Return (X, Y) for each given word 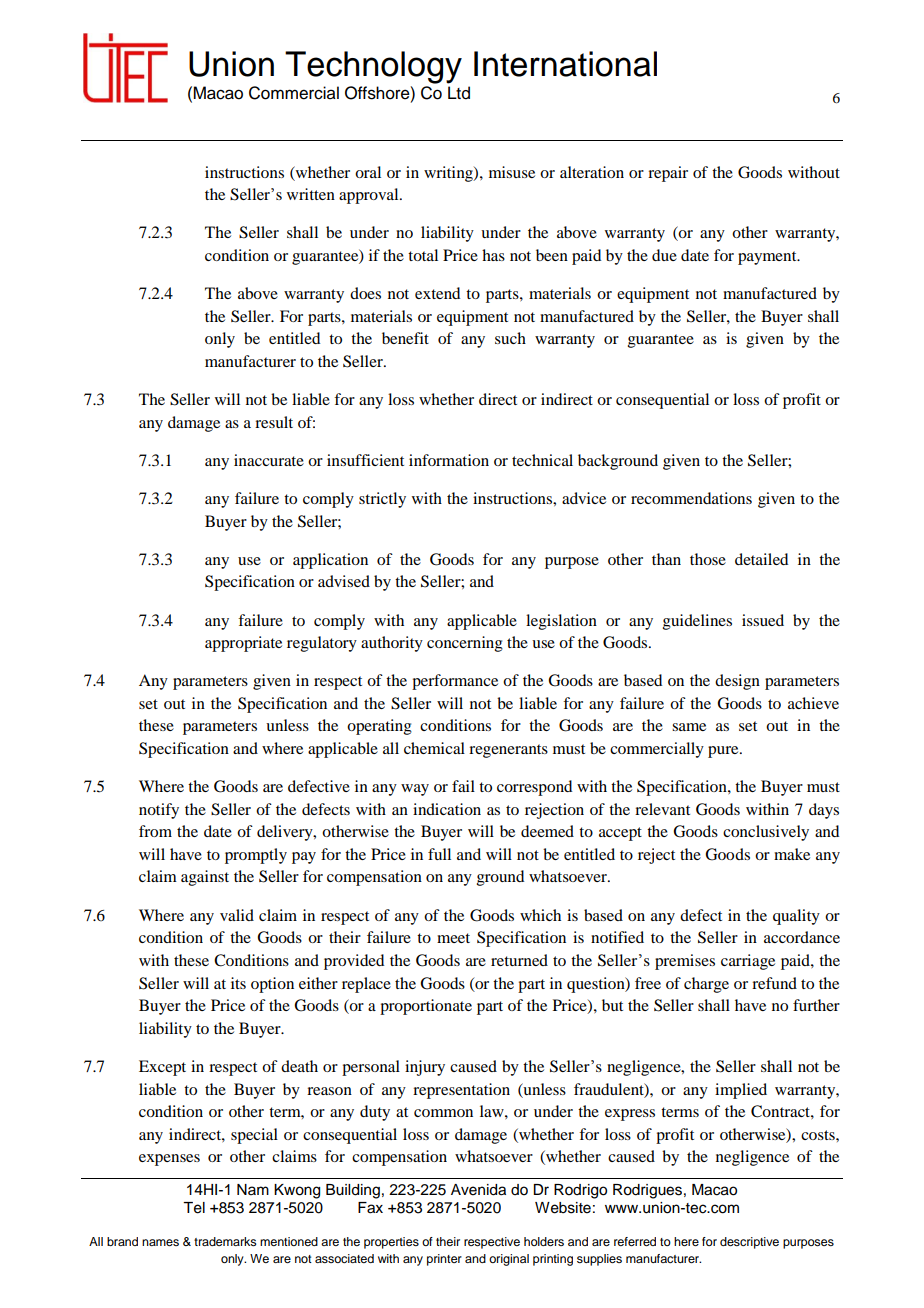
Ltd (459, 93)
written (311, 194)
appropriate (243, 644)
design (737, 682)
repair (668, 174)
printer (444, 1260)
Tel (194, 1208)
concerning (465, 644)
